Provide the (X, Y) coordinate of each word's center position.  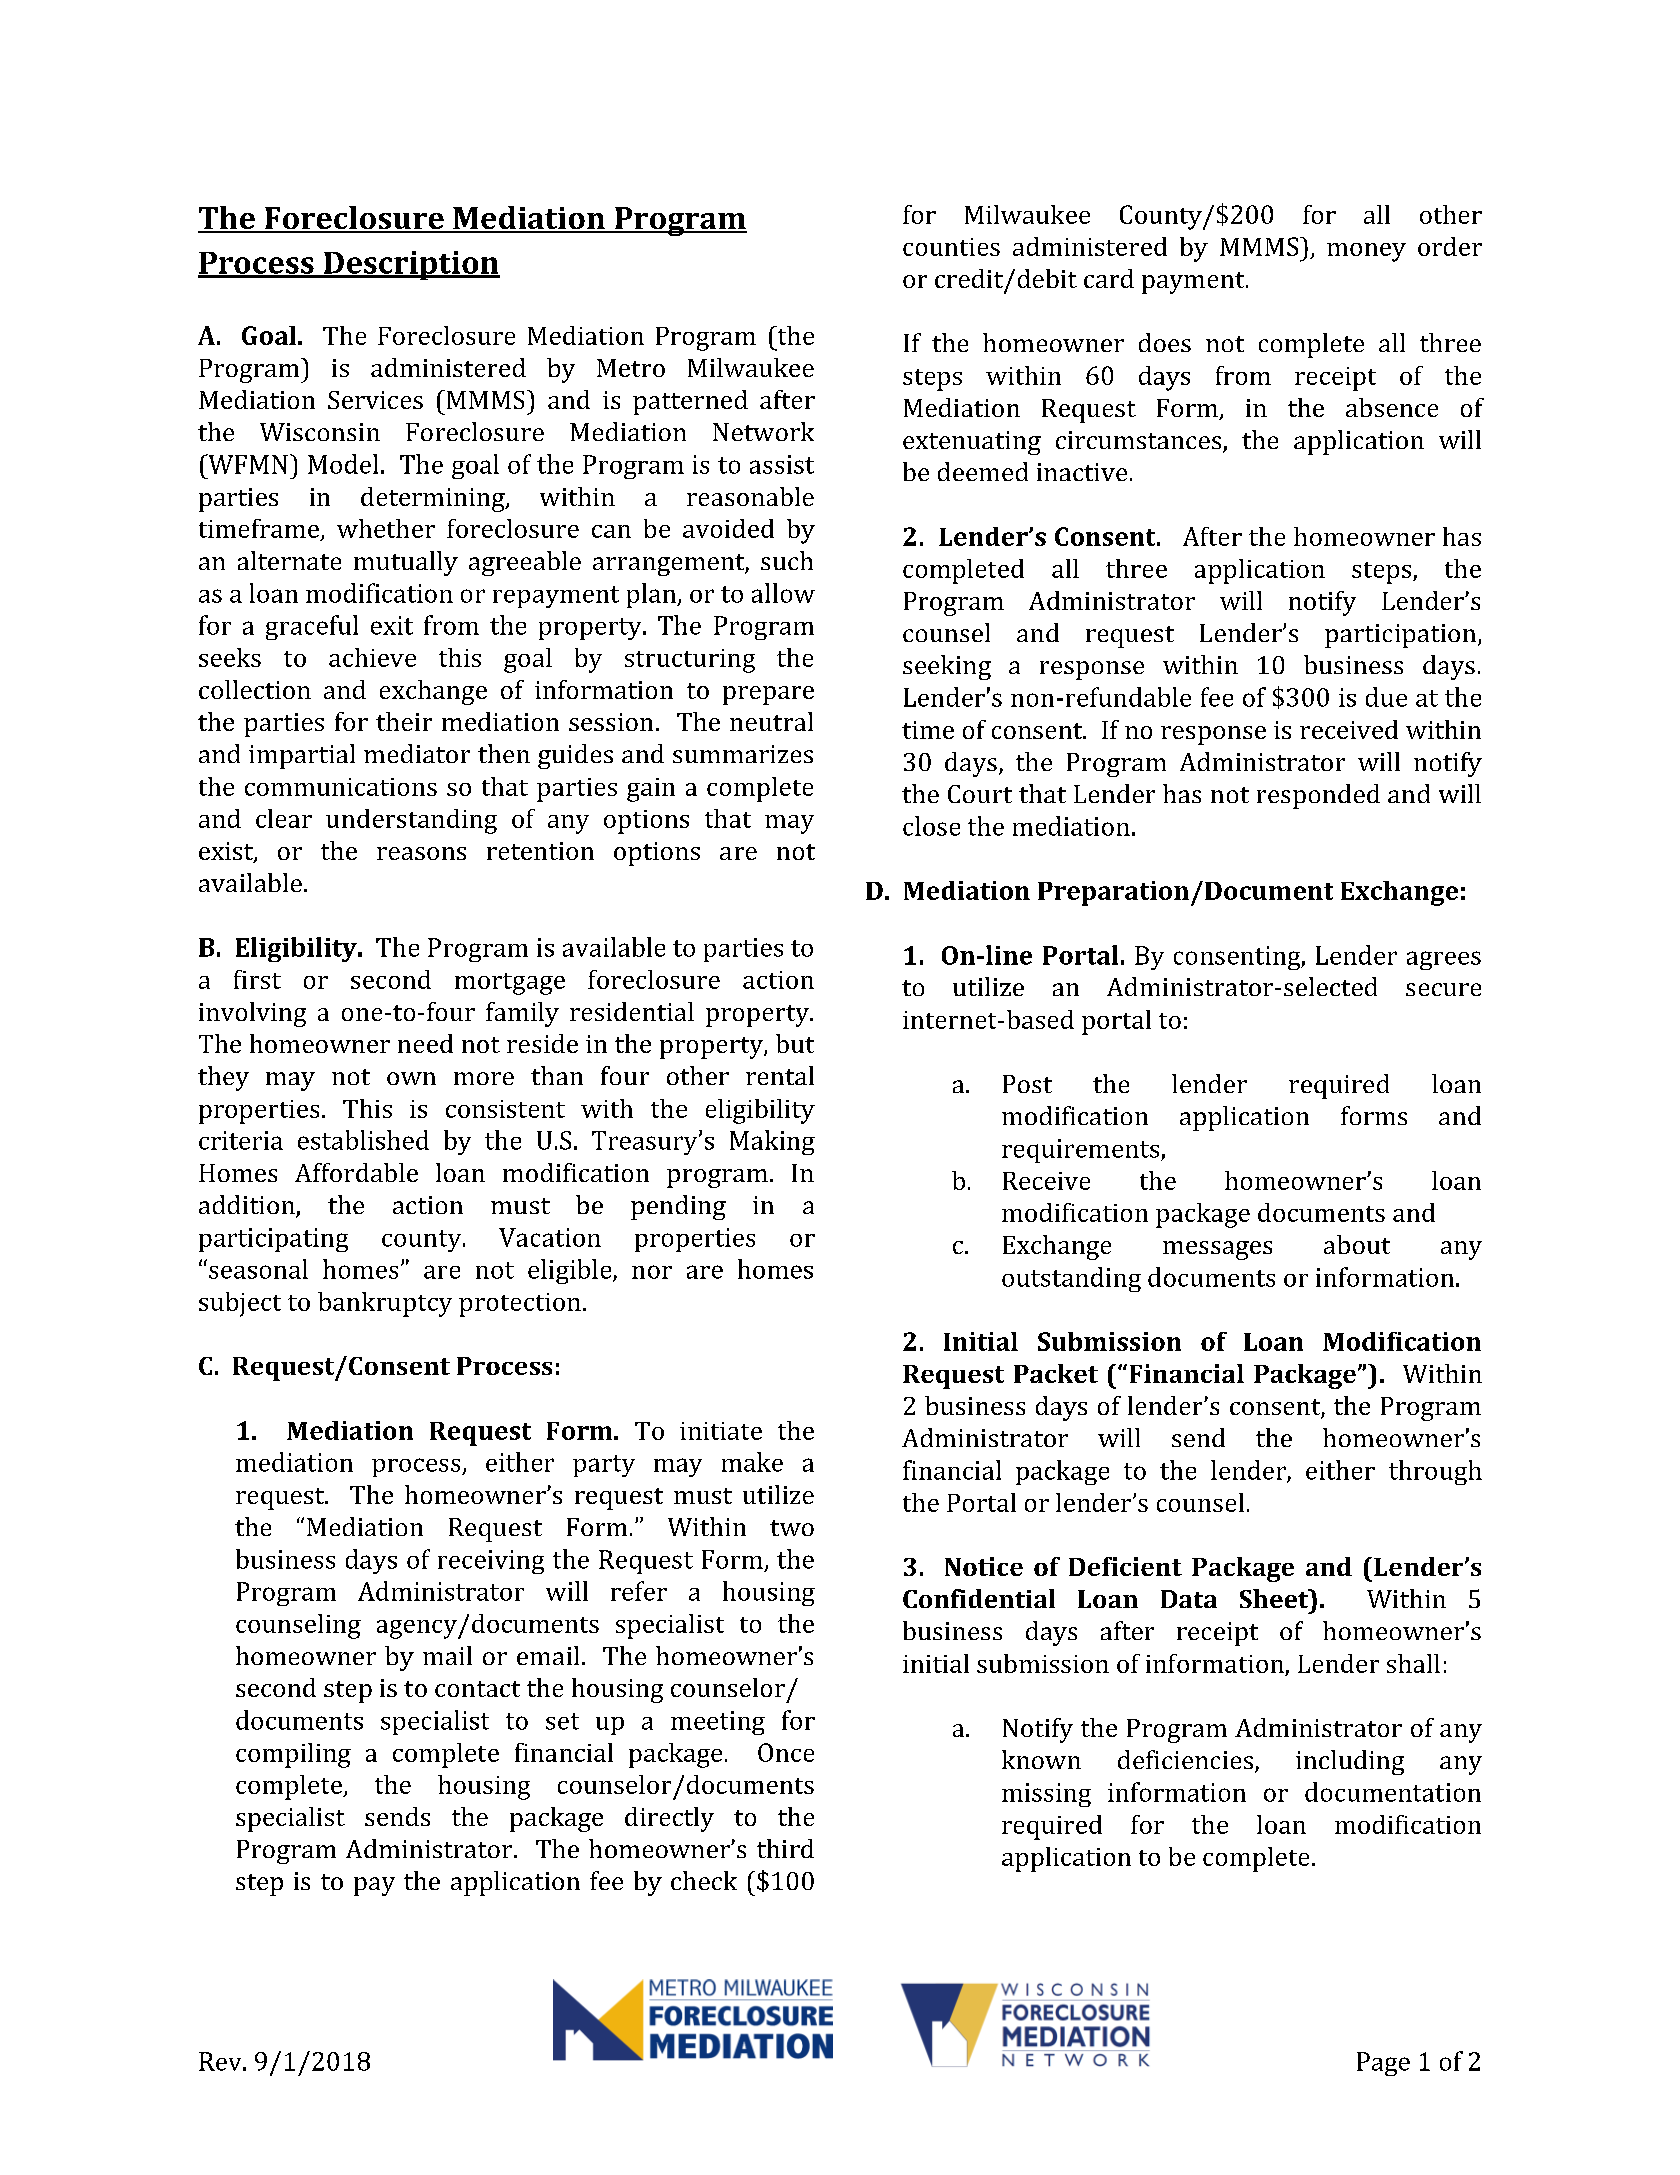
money (1366, 252)
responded (1318, 796)
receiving (491, 1562)
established (363, 1140)
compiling (293, 1755)
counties (951, 247)
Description (410, 265)
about (1357, 1244)
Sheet (1275, 1598)
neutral (771, 721)
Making (772, 1142)
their (404, 721)
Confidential (979, 1598)
